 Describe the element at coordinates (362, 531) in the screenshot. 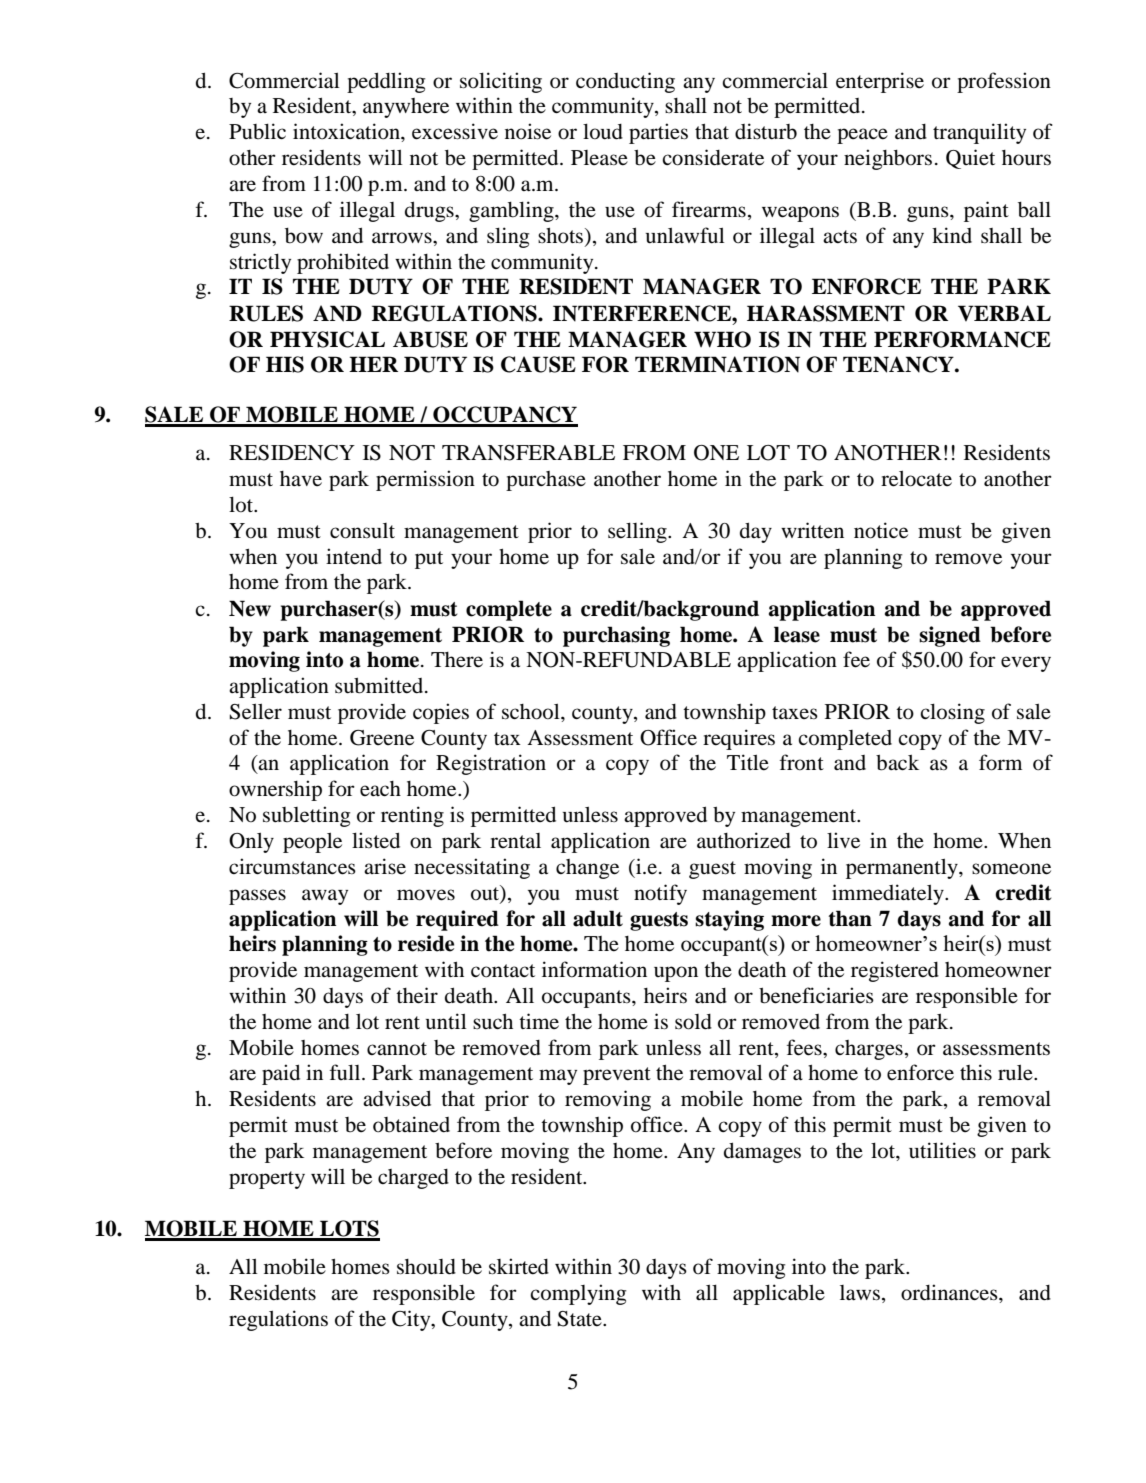

I see `consult` at that location.
